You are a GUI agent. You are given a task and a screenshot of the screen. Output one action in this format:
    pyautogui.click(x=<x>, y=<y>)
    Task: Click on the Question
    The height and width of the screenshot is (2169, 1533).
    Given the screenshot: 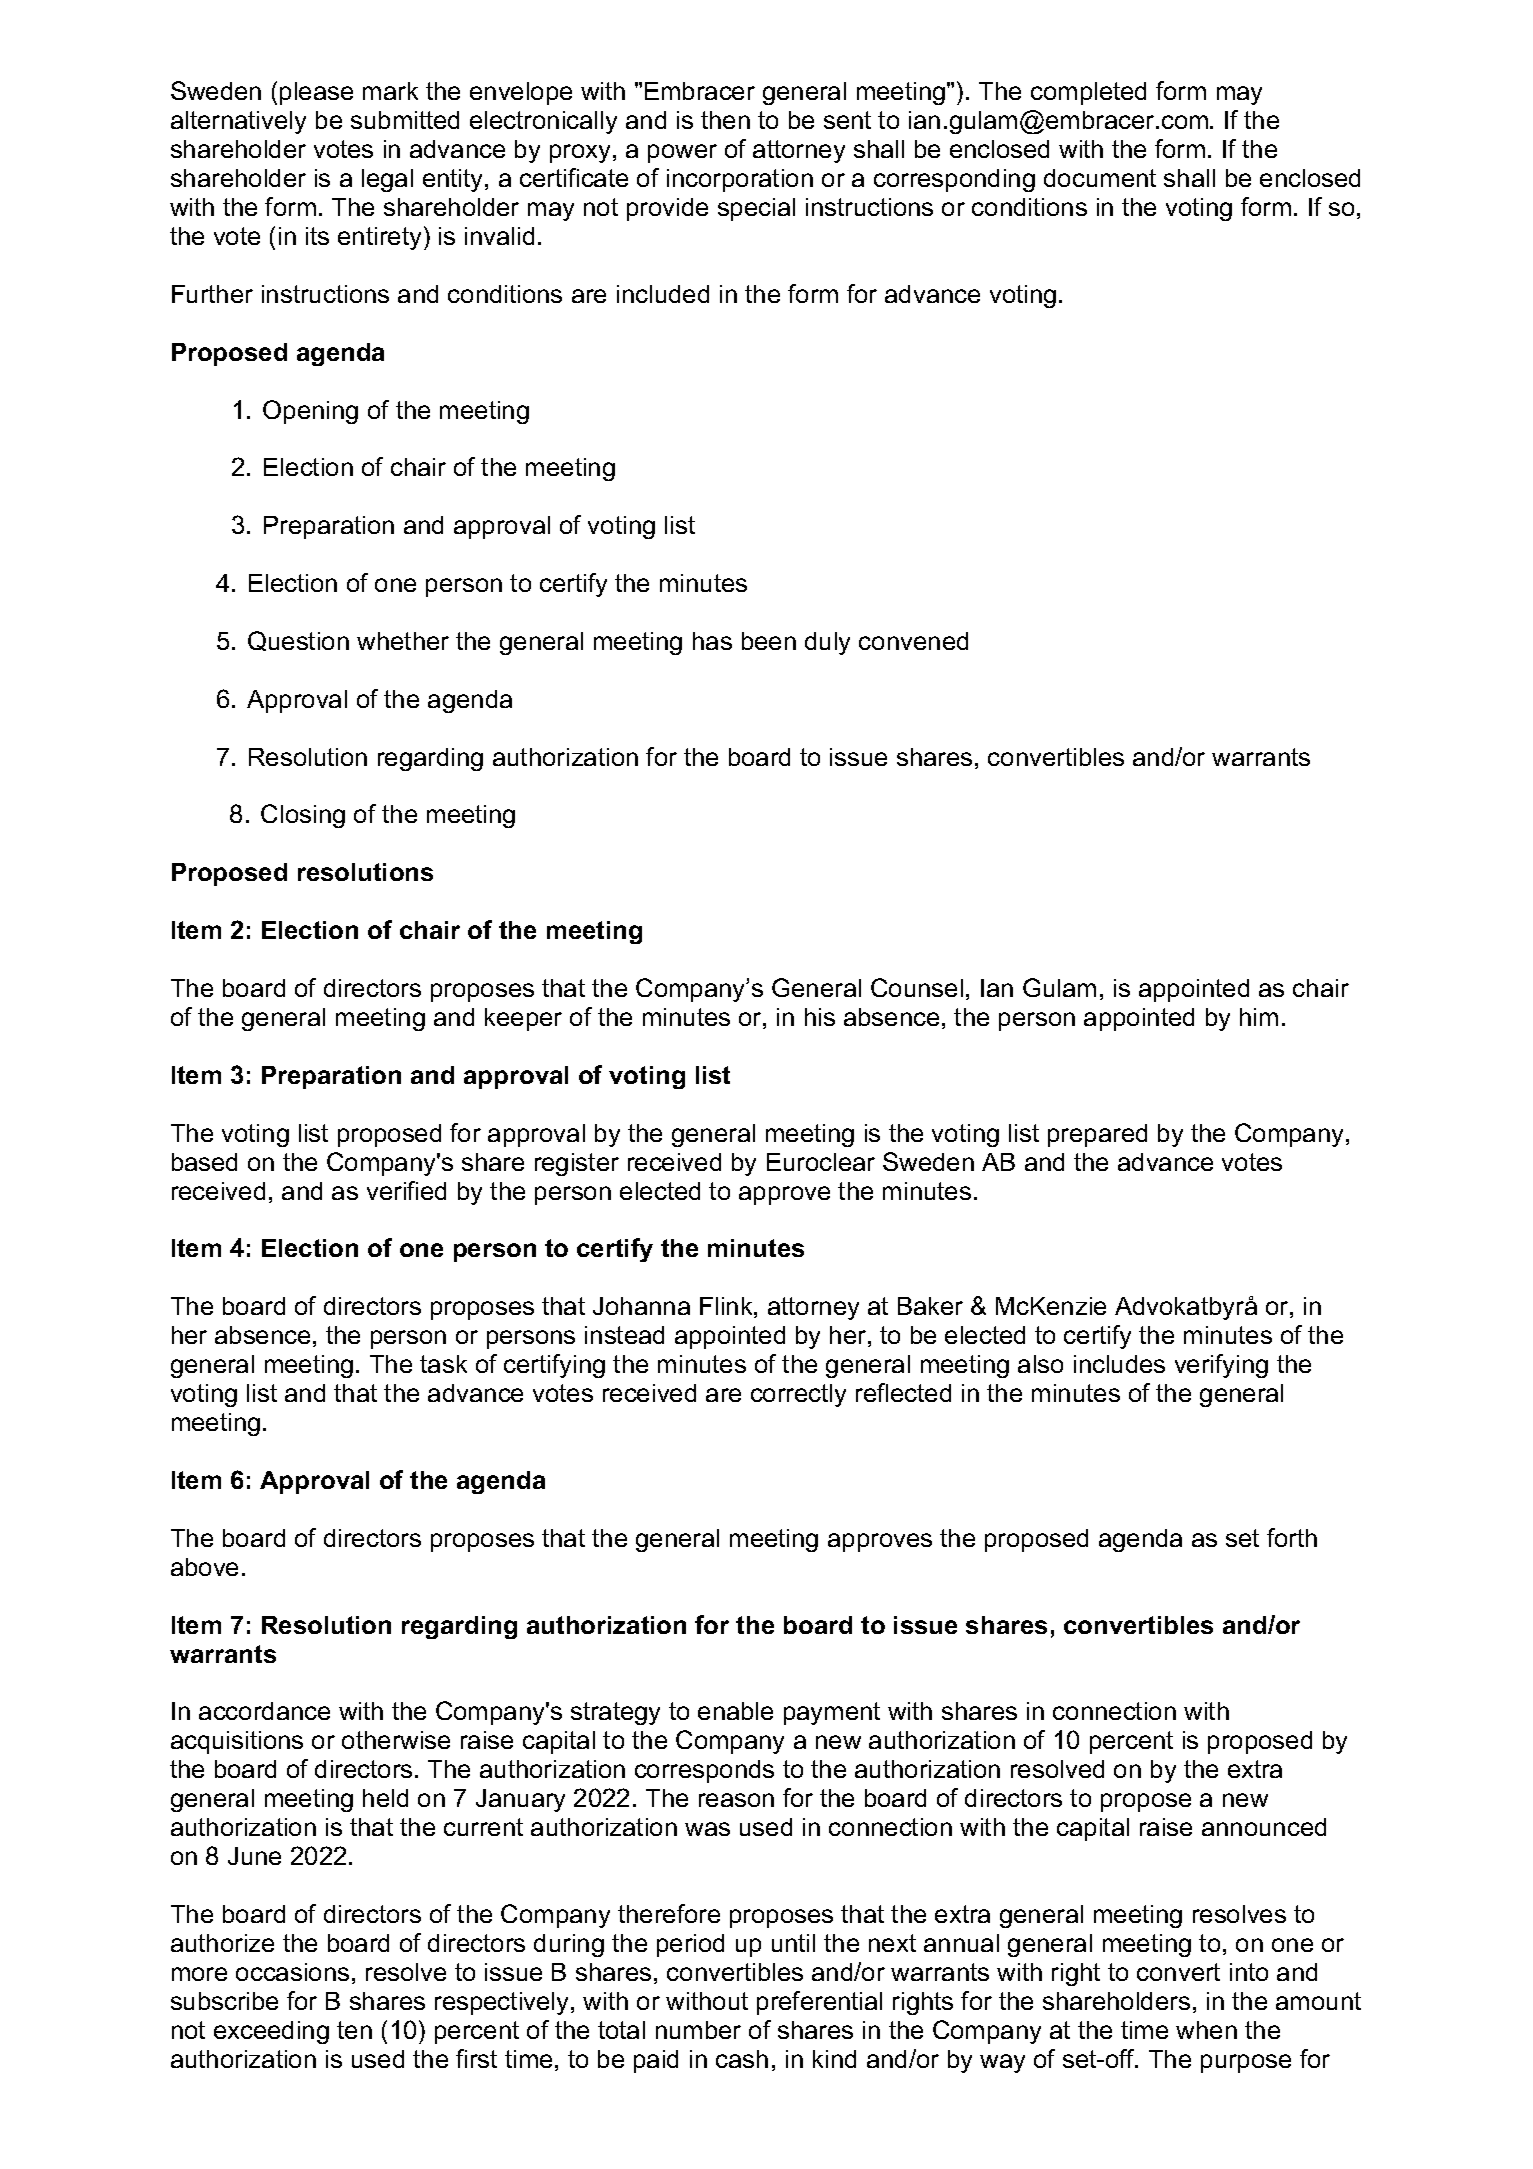 What is the action you would take?
    pyautogui.click(x=298, y=641)
